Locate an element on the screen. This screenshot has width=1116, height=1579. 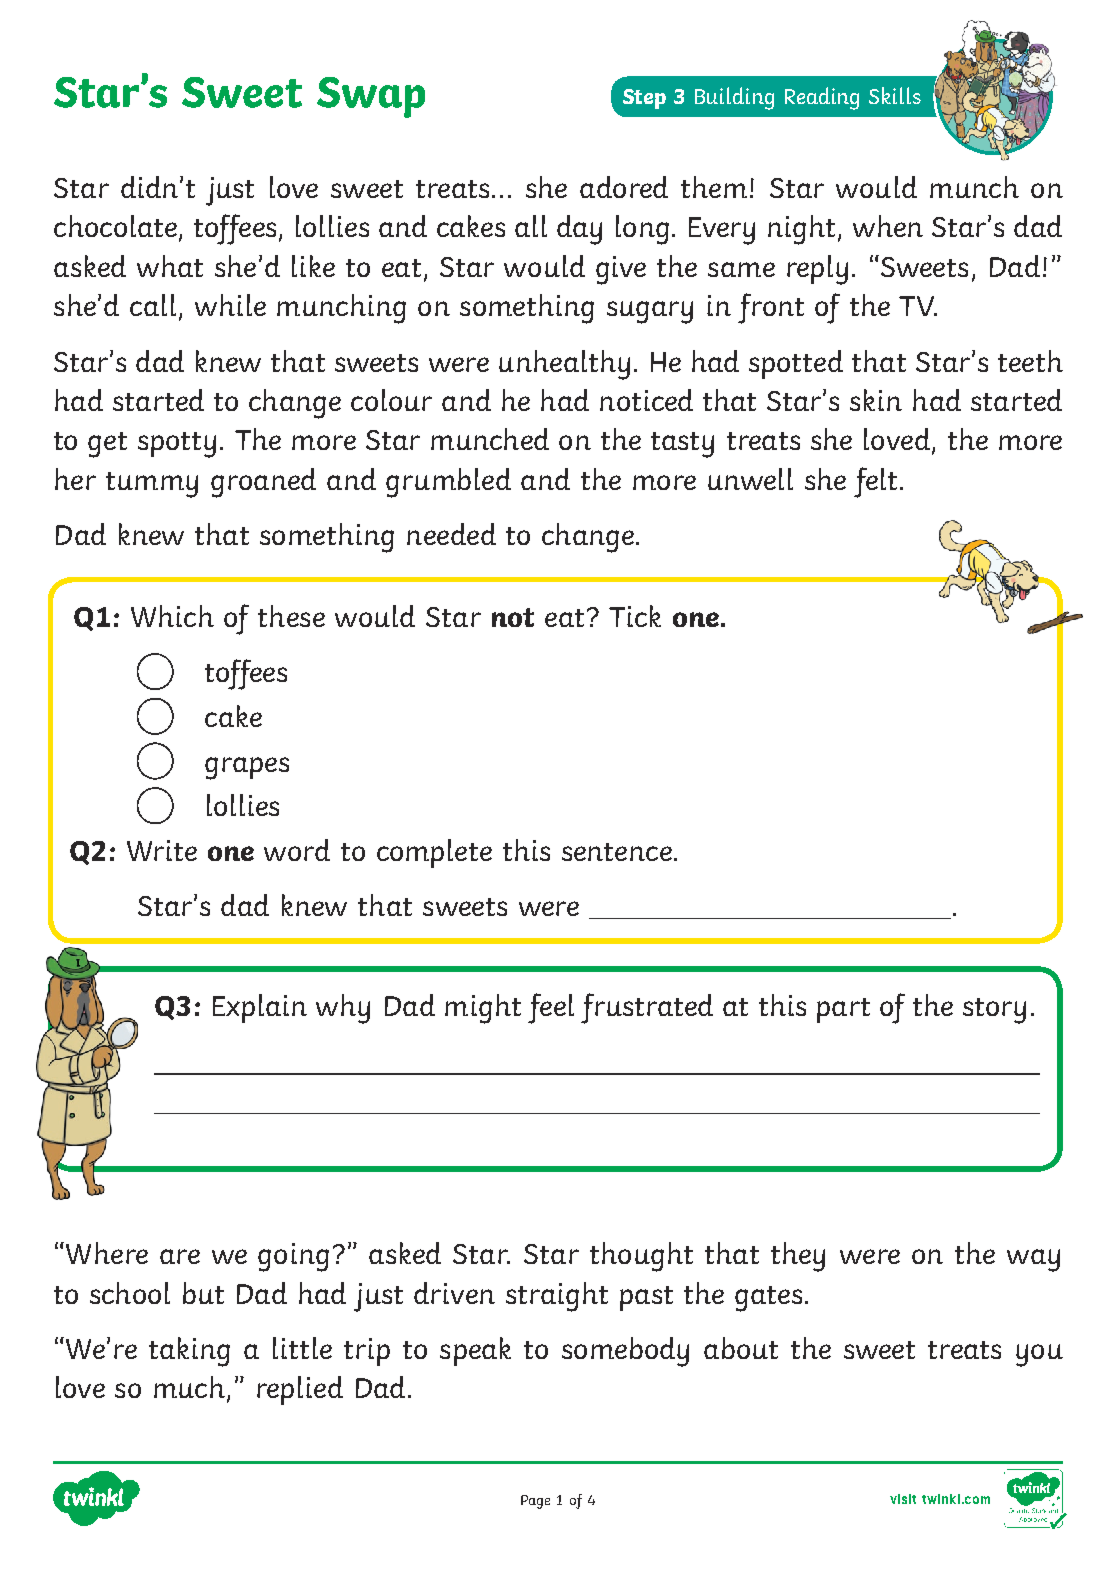
sentence is located at coordinates (617, 852).
